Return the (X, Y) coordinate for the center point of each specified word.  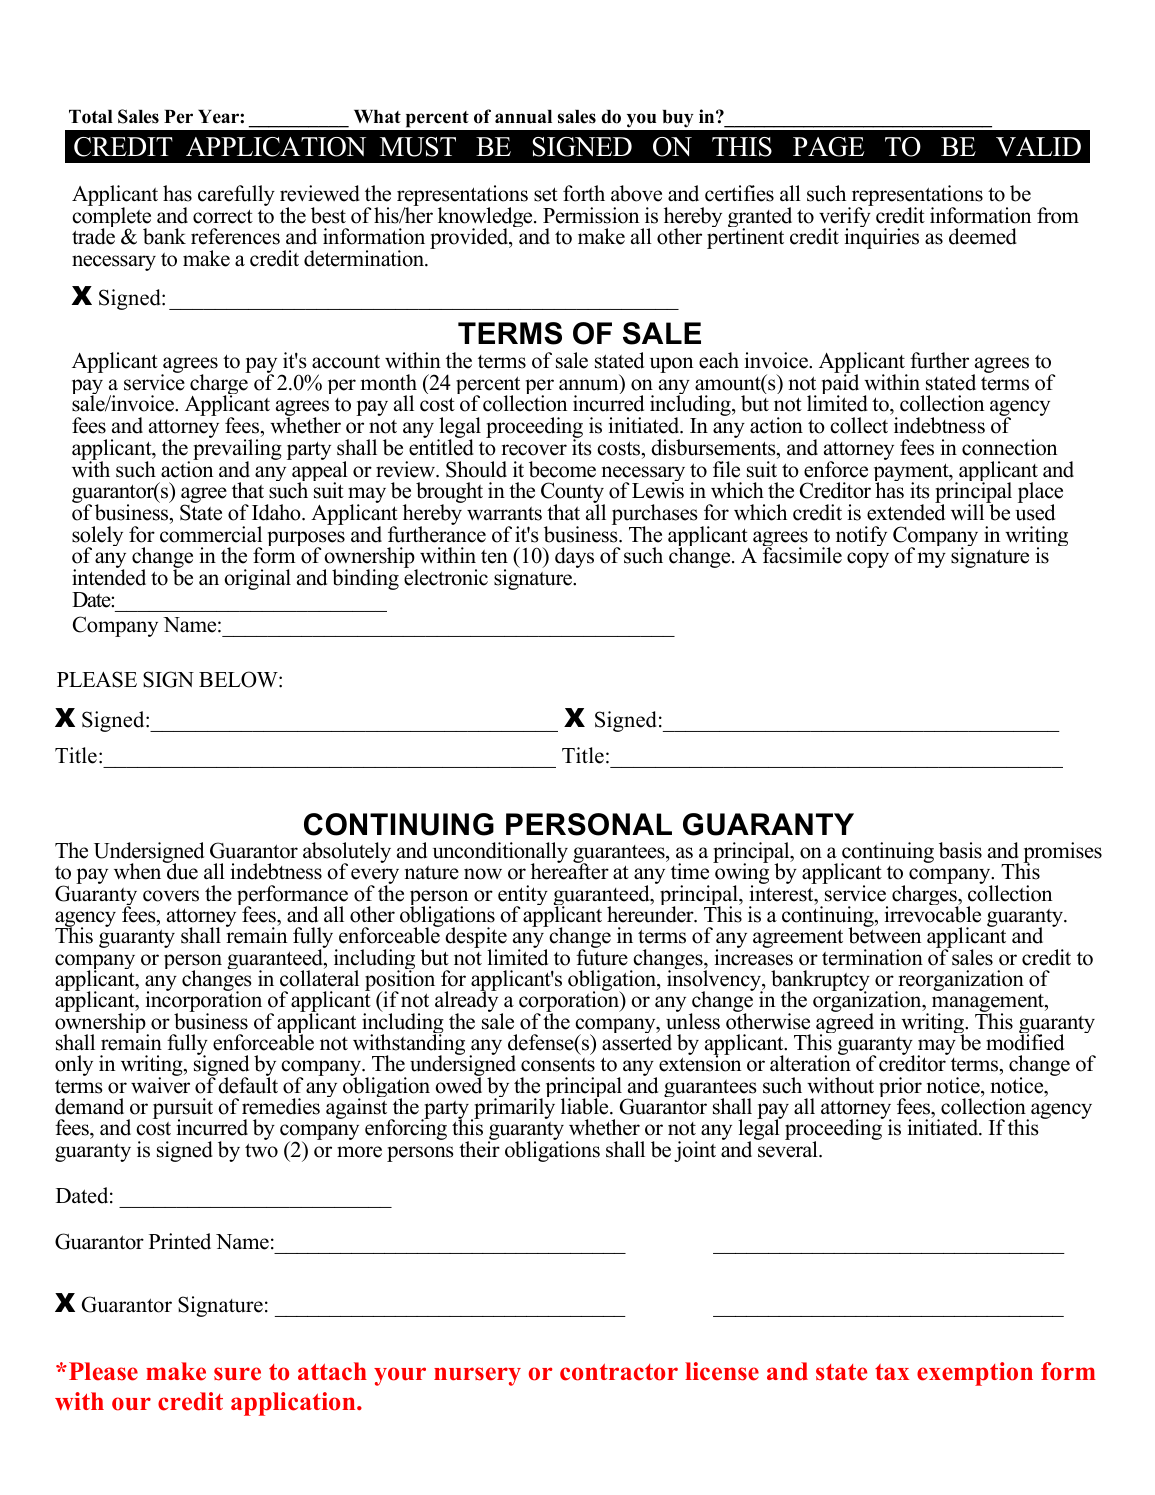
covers (171, 896)
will (969, 511)
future (602, 956)
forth (584, 193)
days (574, 557)
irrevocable (933, 913)
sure (237, 1374)
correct (223, 216)
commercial (211, 534)
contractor (619, 1372)
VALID (1038, 147)
